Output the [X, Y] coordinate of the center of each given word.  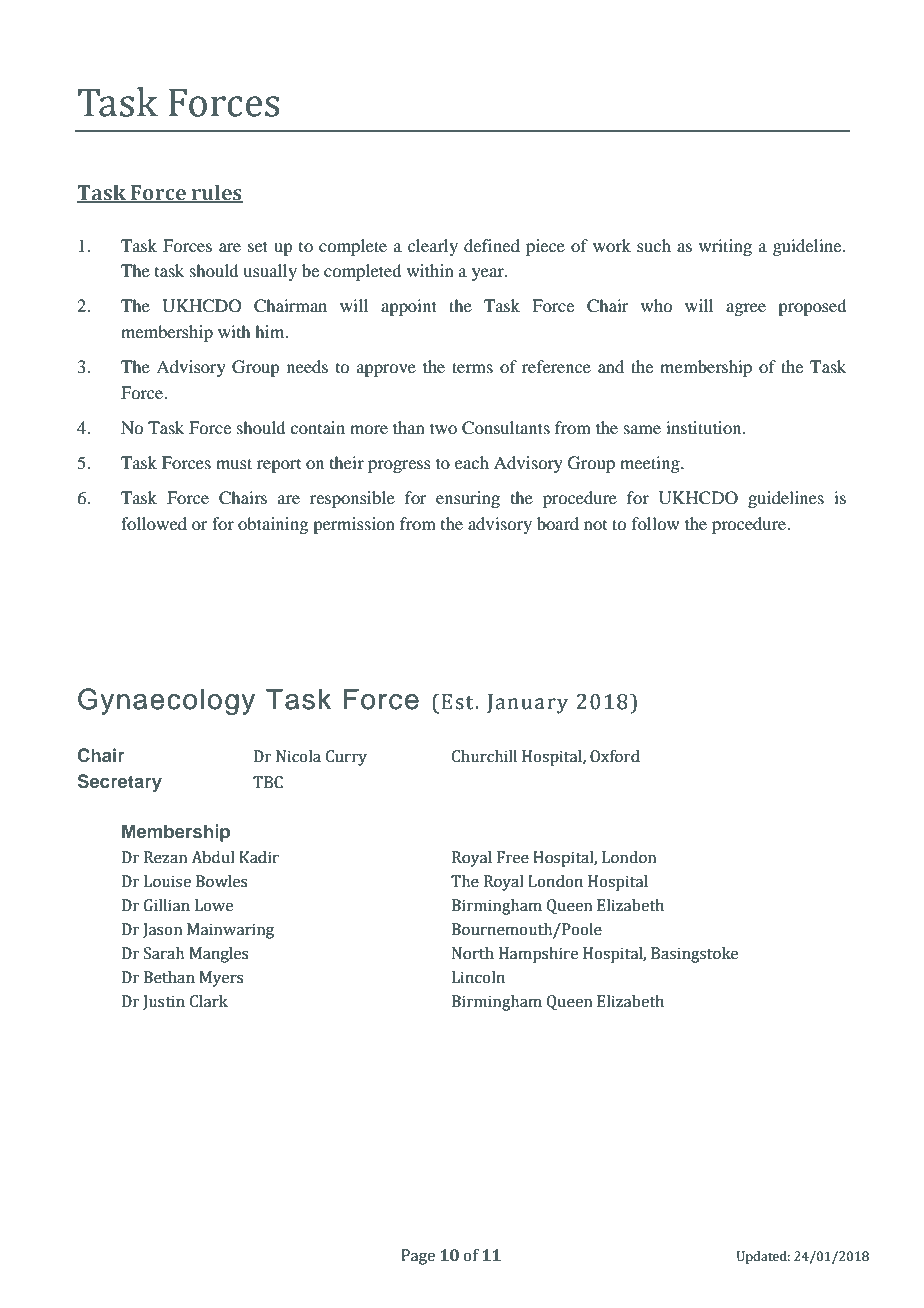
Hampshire [538, 955]
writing [725, 247]
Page [418, 1257]
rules [216, 193]
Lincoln [478, 977]
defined [492, 245]
